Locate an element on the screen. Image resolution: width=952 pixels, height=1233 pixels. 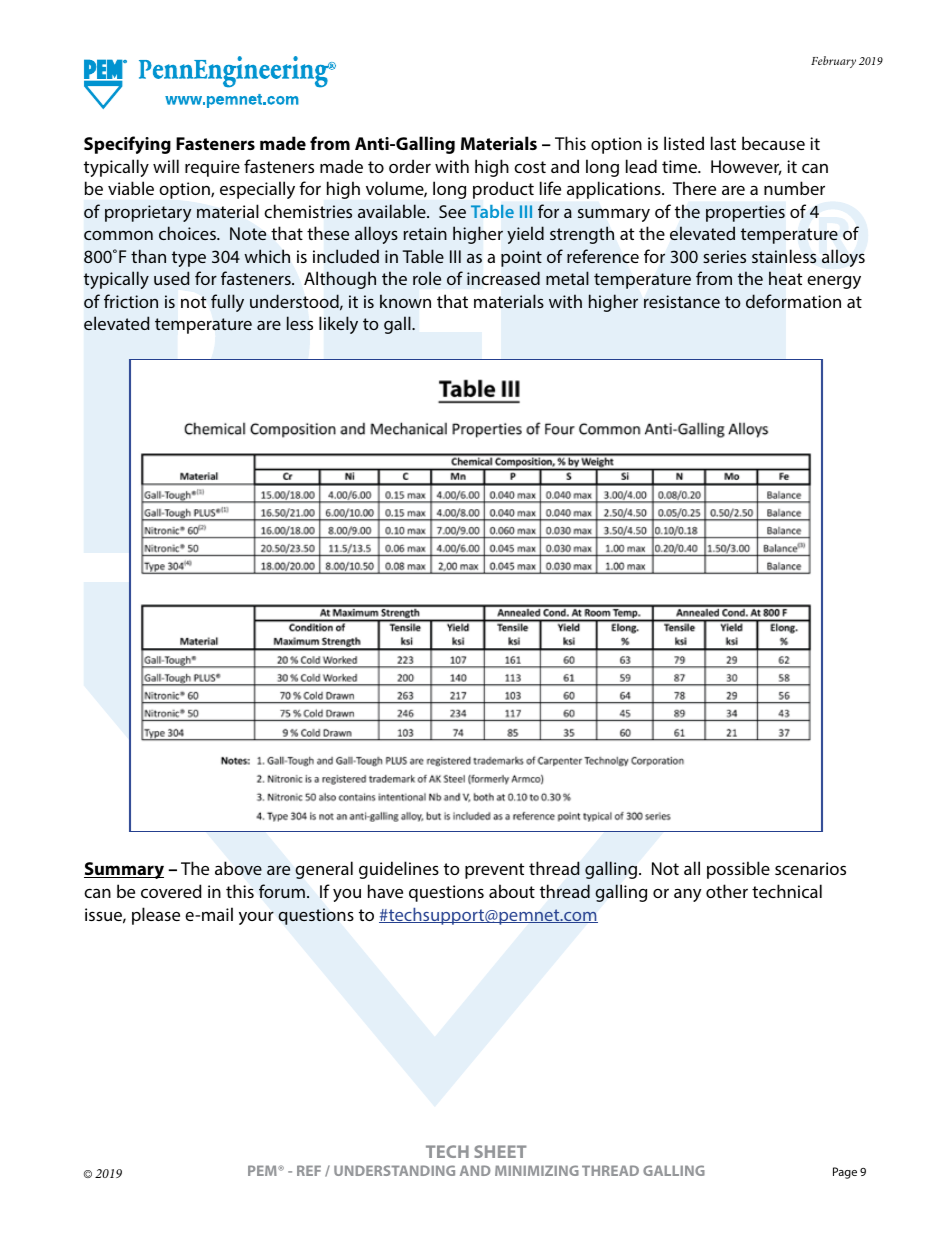
because is located at coordinates (773, 143).
